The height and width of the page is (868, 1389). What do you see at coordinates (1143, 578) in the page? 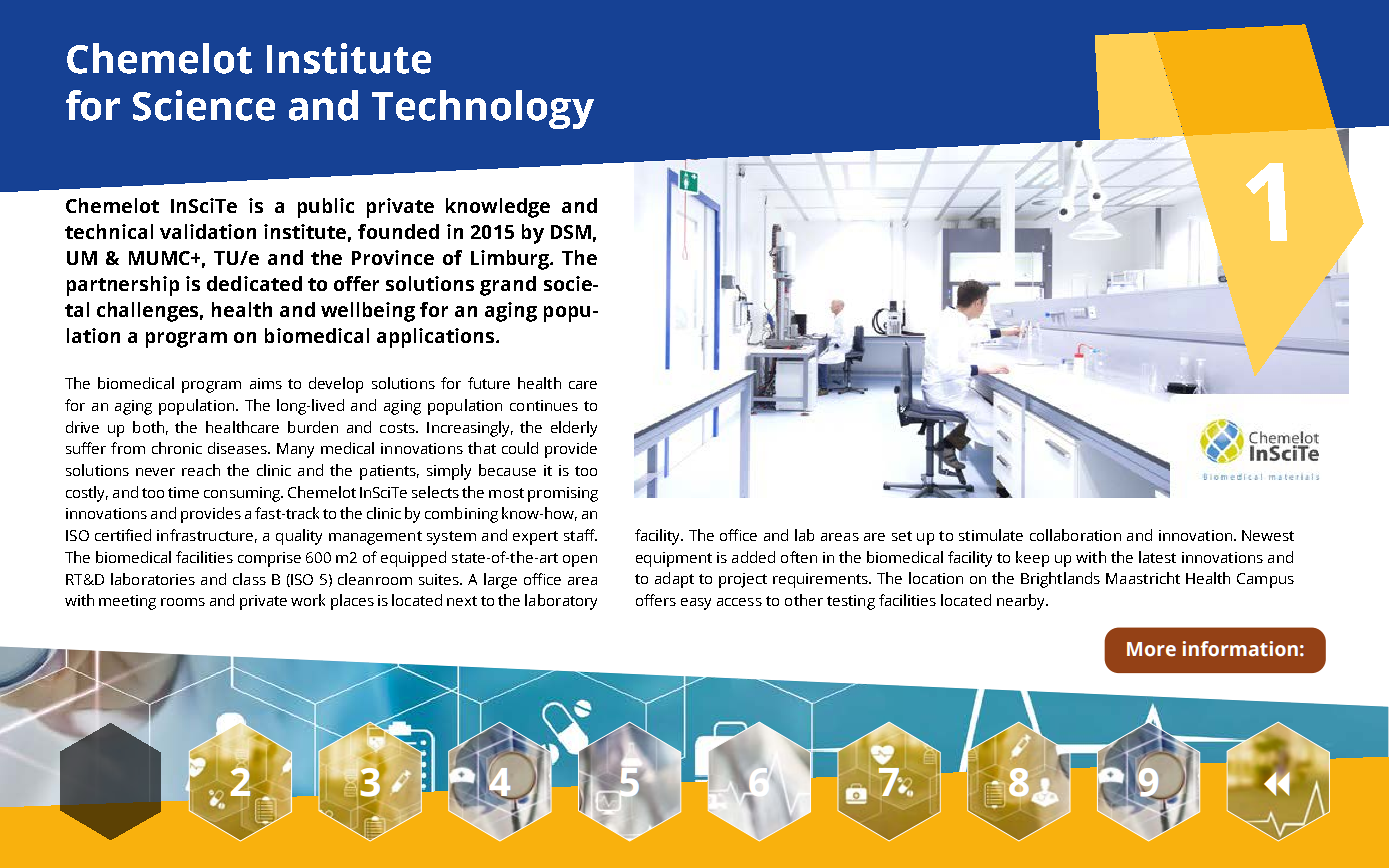
I see `Maastricht` at bounding box center [1143, 578].
